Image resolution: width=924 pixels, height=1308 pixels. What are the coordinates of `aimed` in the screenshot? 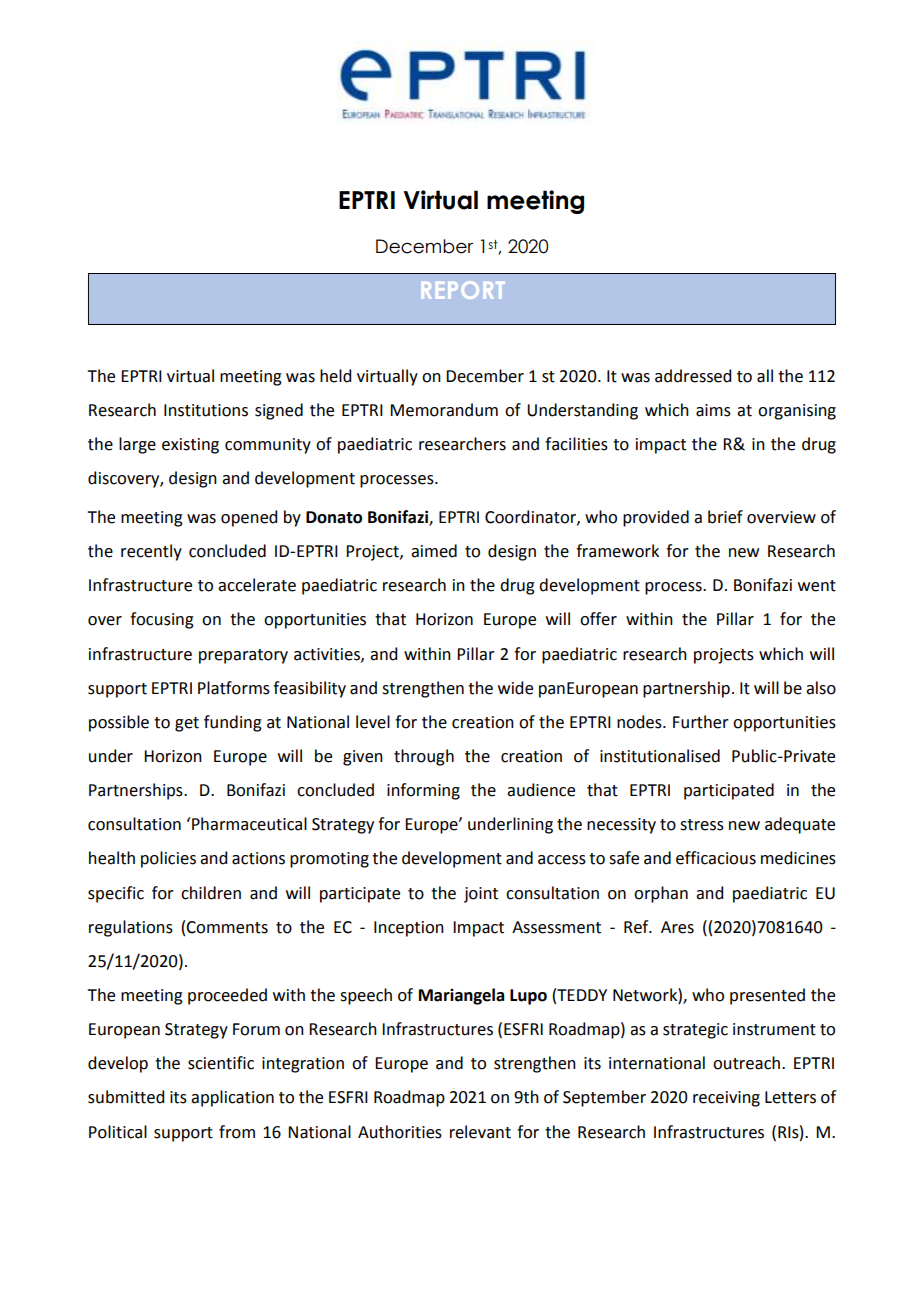 It's located at (434, 551).
